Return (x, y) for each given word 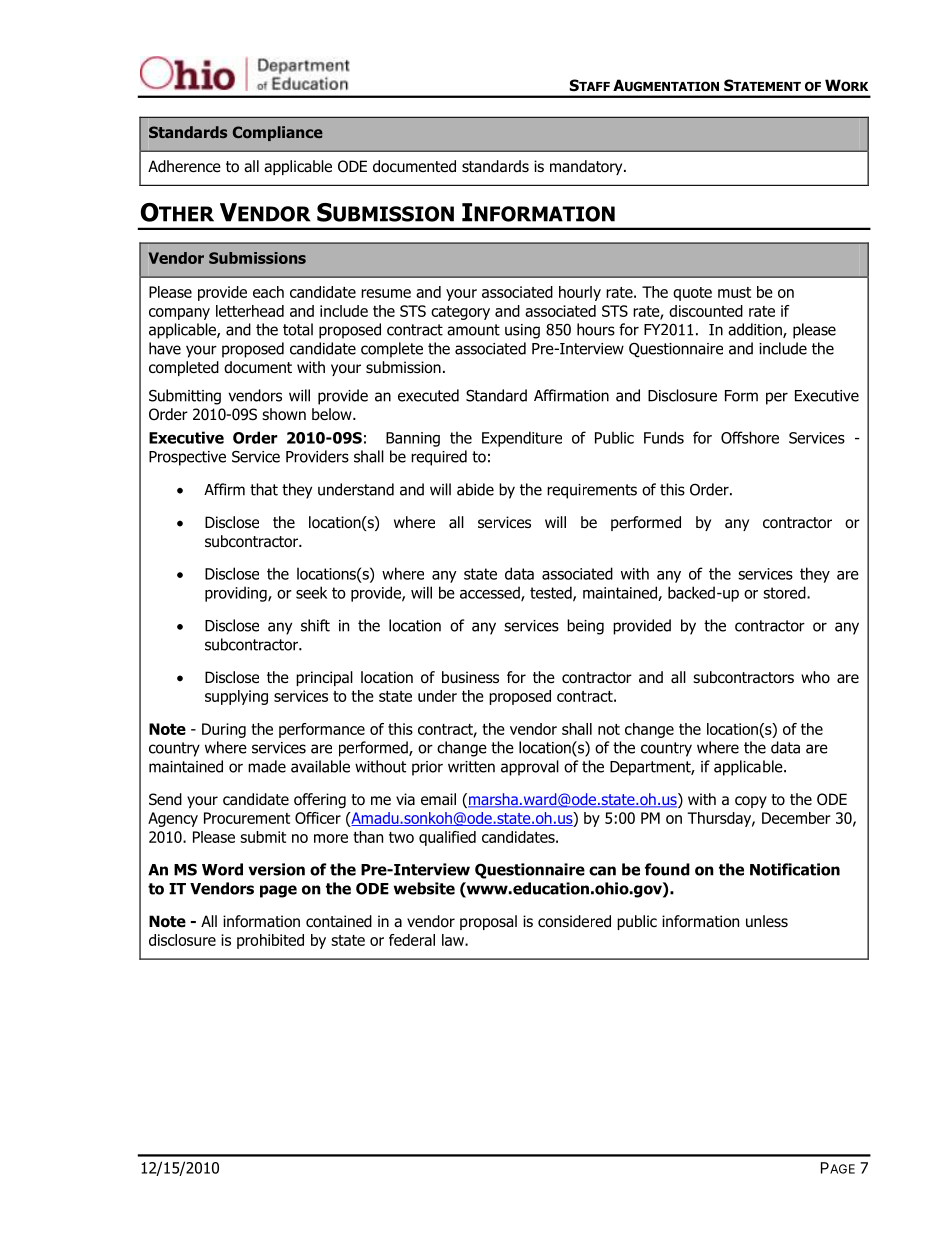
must (734, 292)
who (815, 677)
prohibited (270, 941)
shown (284, 414)
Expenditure (522, 439)
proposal (488, 922)
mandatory (587, 167)
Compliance (278, 133)
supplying (236, 697)
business (470, 677)
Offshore (750, 437)
